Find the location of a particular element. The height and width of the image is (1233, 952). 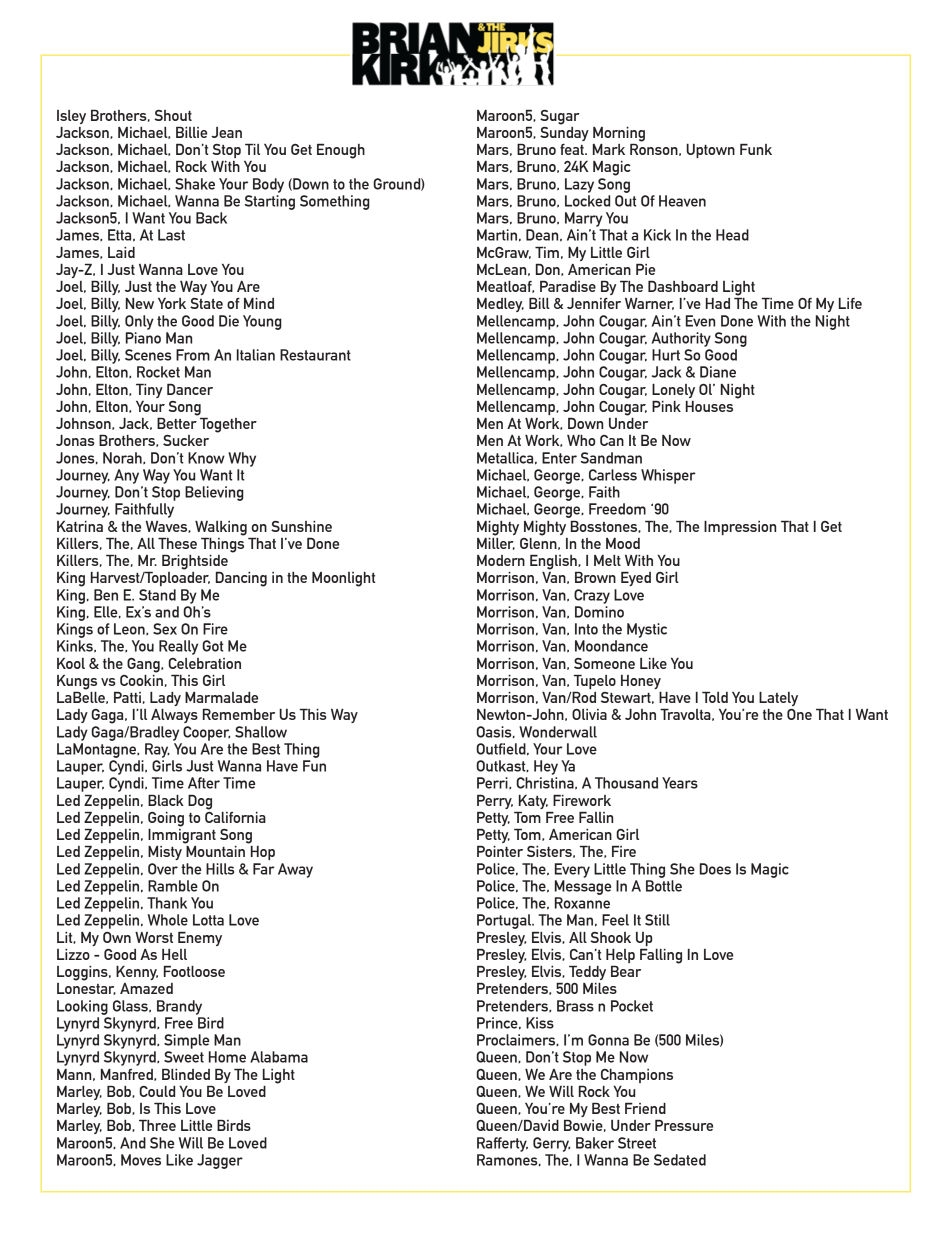

Still is located at coordinates (657, 920).
